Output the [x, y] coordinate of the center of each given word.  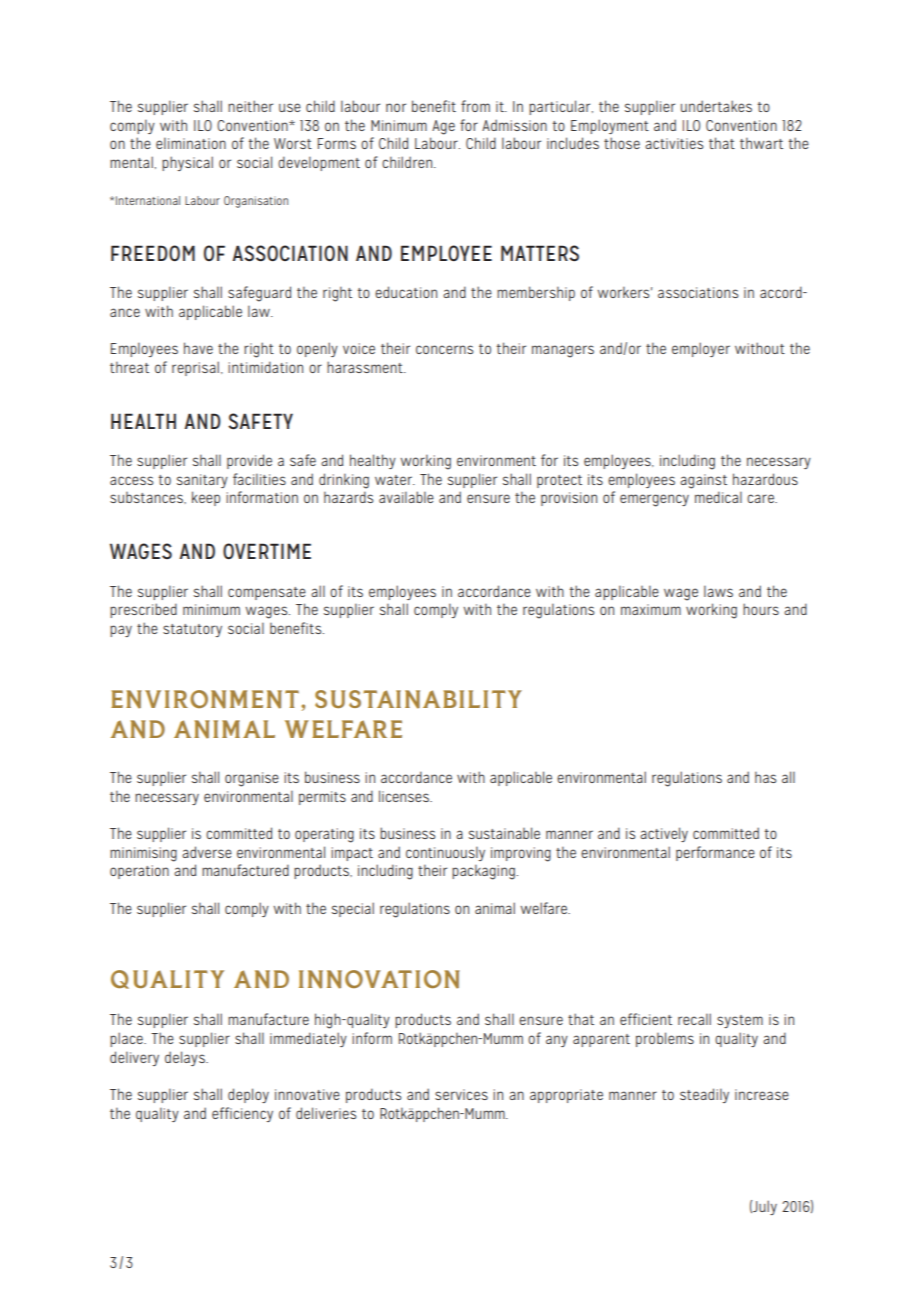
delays [186, 1058]
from [475, 106]
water [395, 480]
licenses [405, 796]
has [765, 777]
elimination [191, 143]
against [703, 481]
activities [674, 143]
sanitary [202, 481]
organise [252, 779]
